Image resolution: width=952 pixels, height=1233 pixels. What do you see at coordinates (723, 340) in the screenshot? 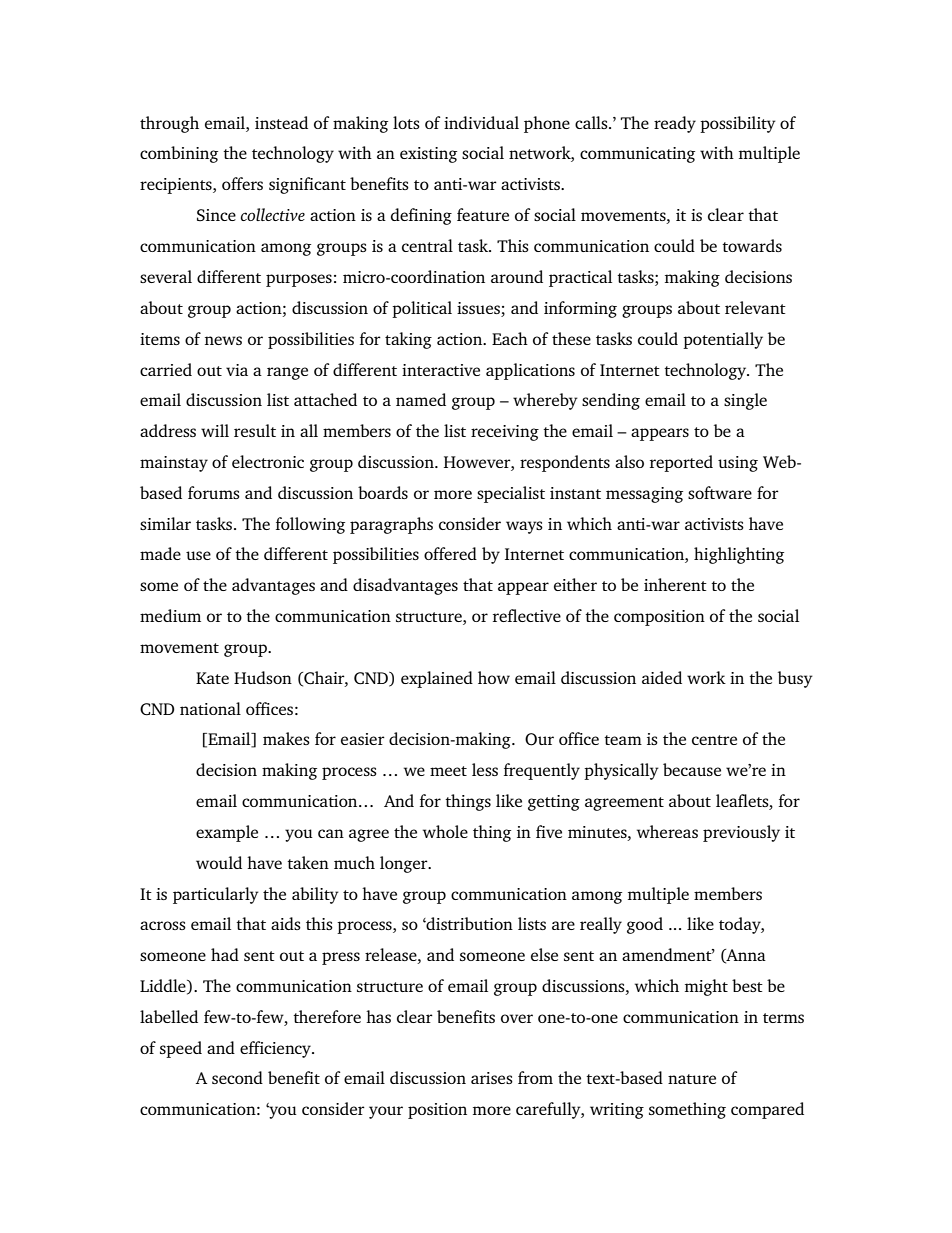
I see `potentially` at bounding box center [723, 340].
